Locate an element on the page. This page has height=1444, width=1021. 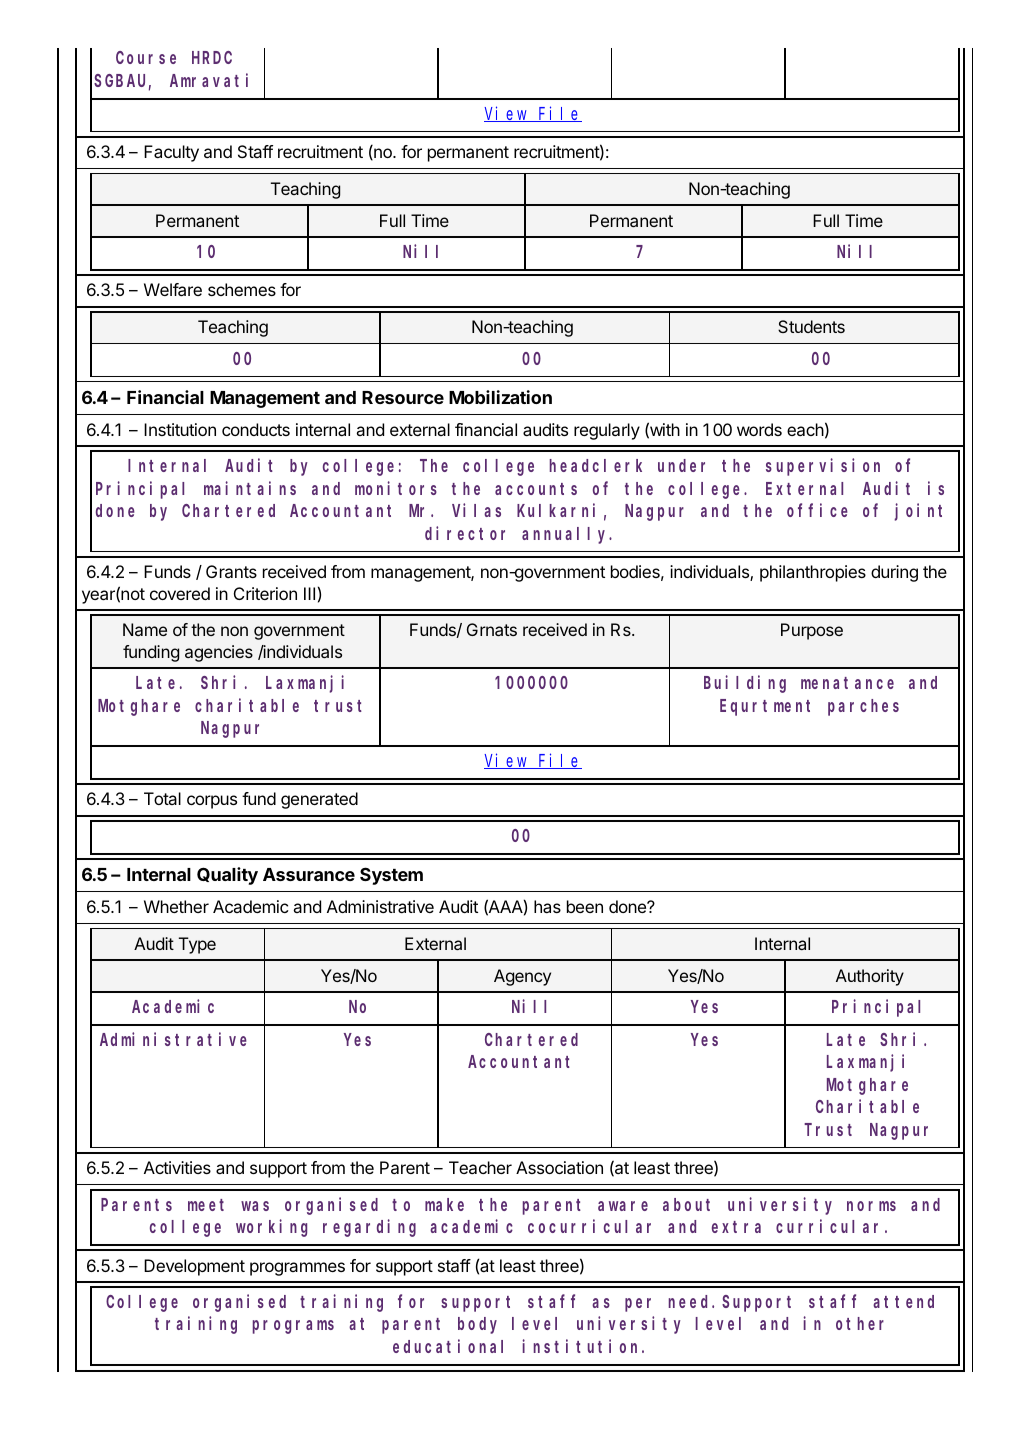
Type is located at coordinates (197, 945).
